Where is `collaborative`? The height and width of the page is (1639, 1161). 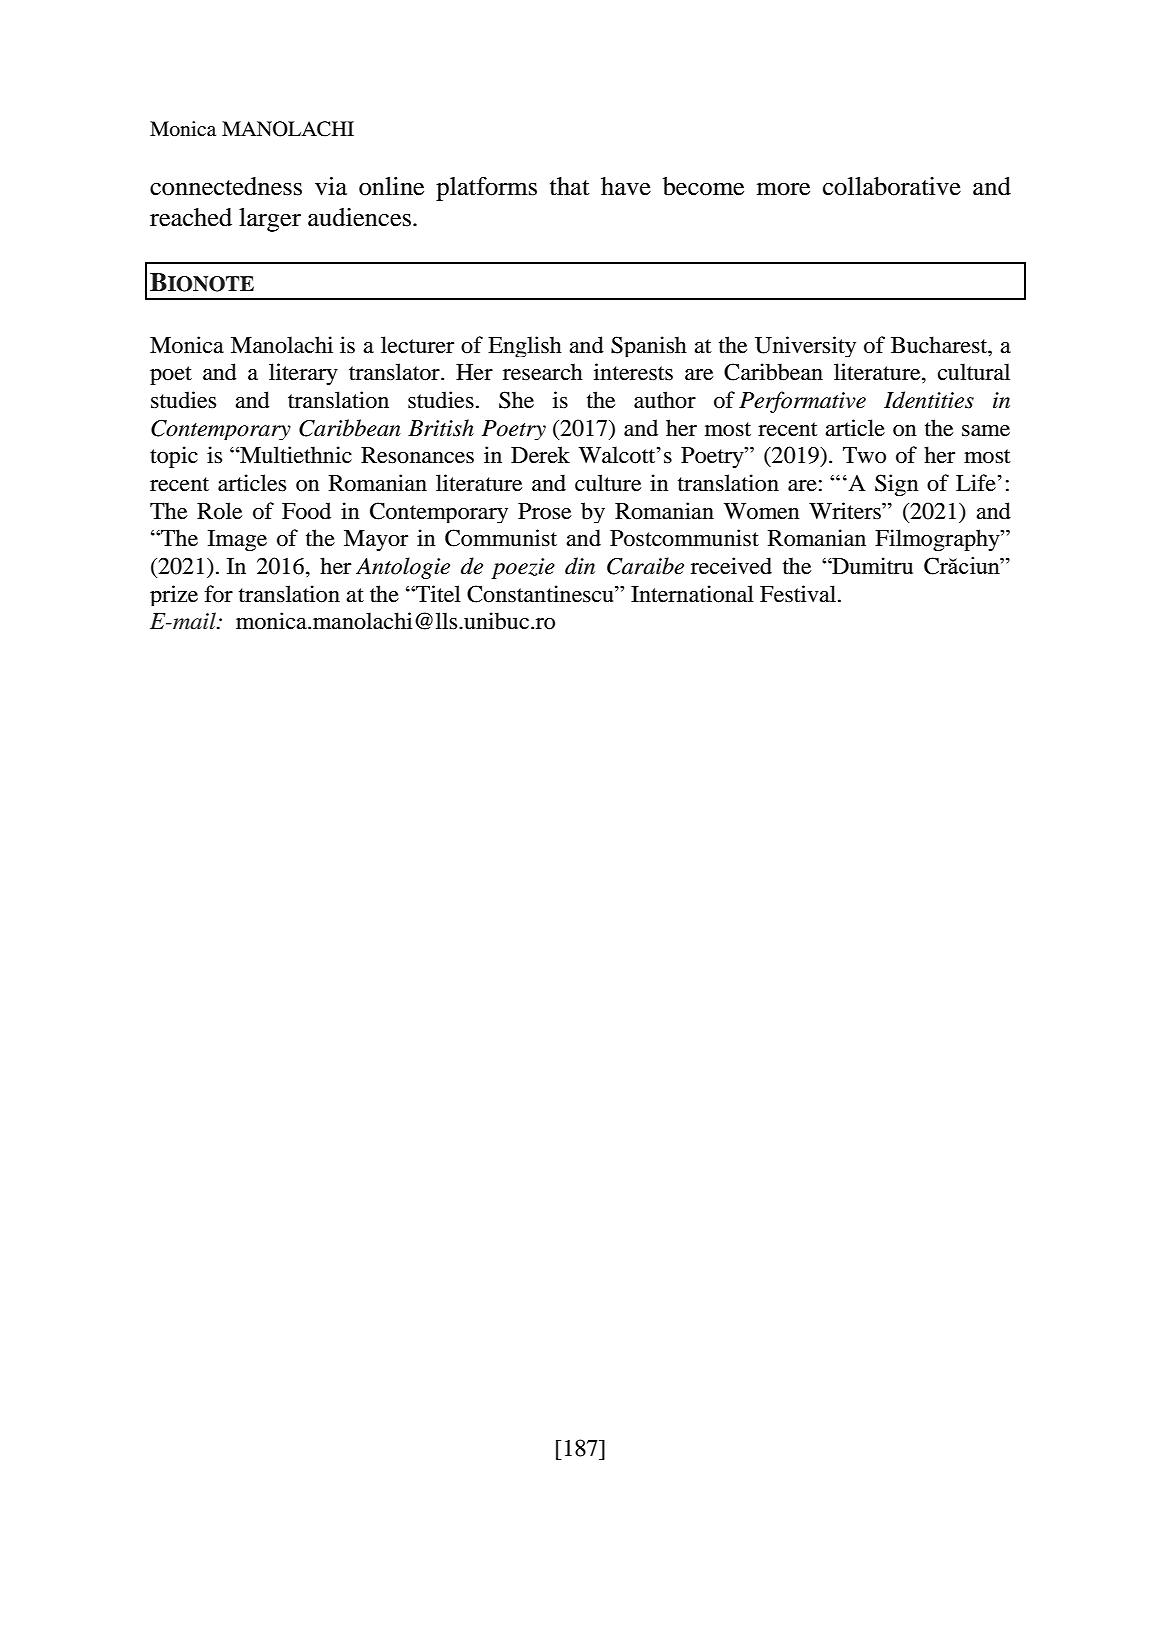 collaborative is located at coordinates (892, 186).
